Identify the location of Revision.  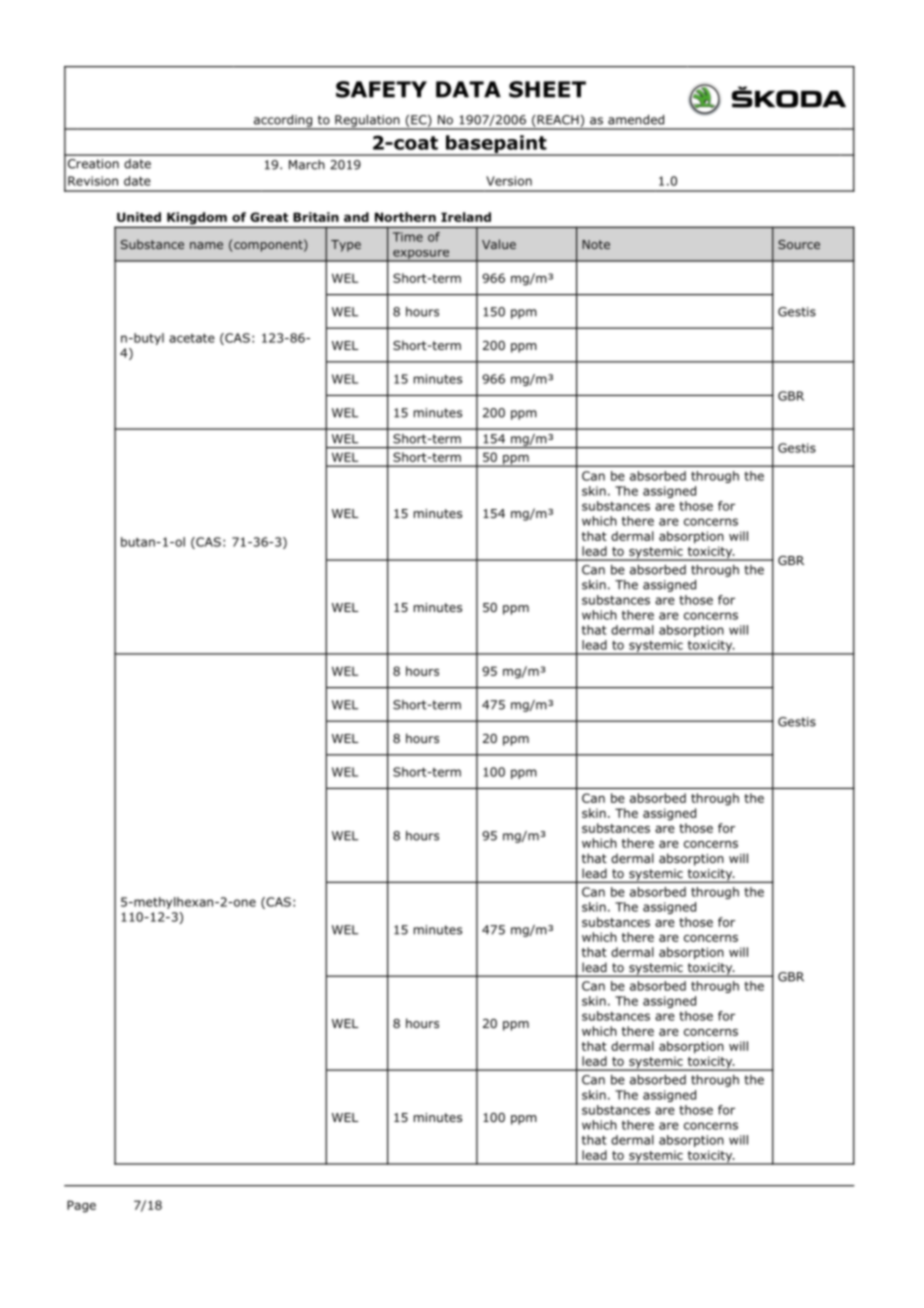
(93, 181).
